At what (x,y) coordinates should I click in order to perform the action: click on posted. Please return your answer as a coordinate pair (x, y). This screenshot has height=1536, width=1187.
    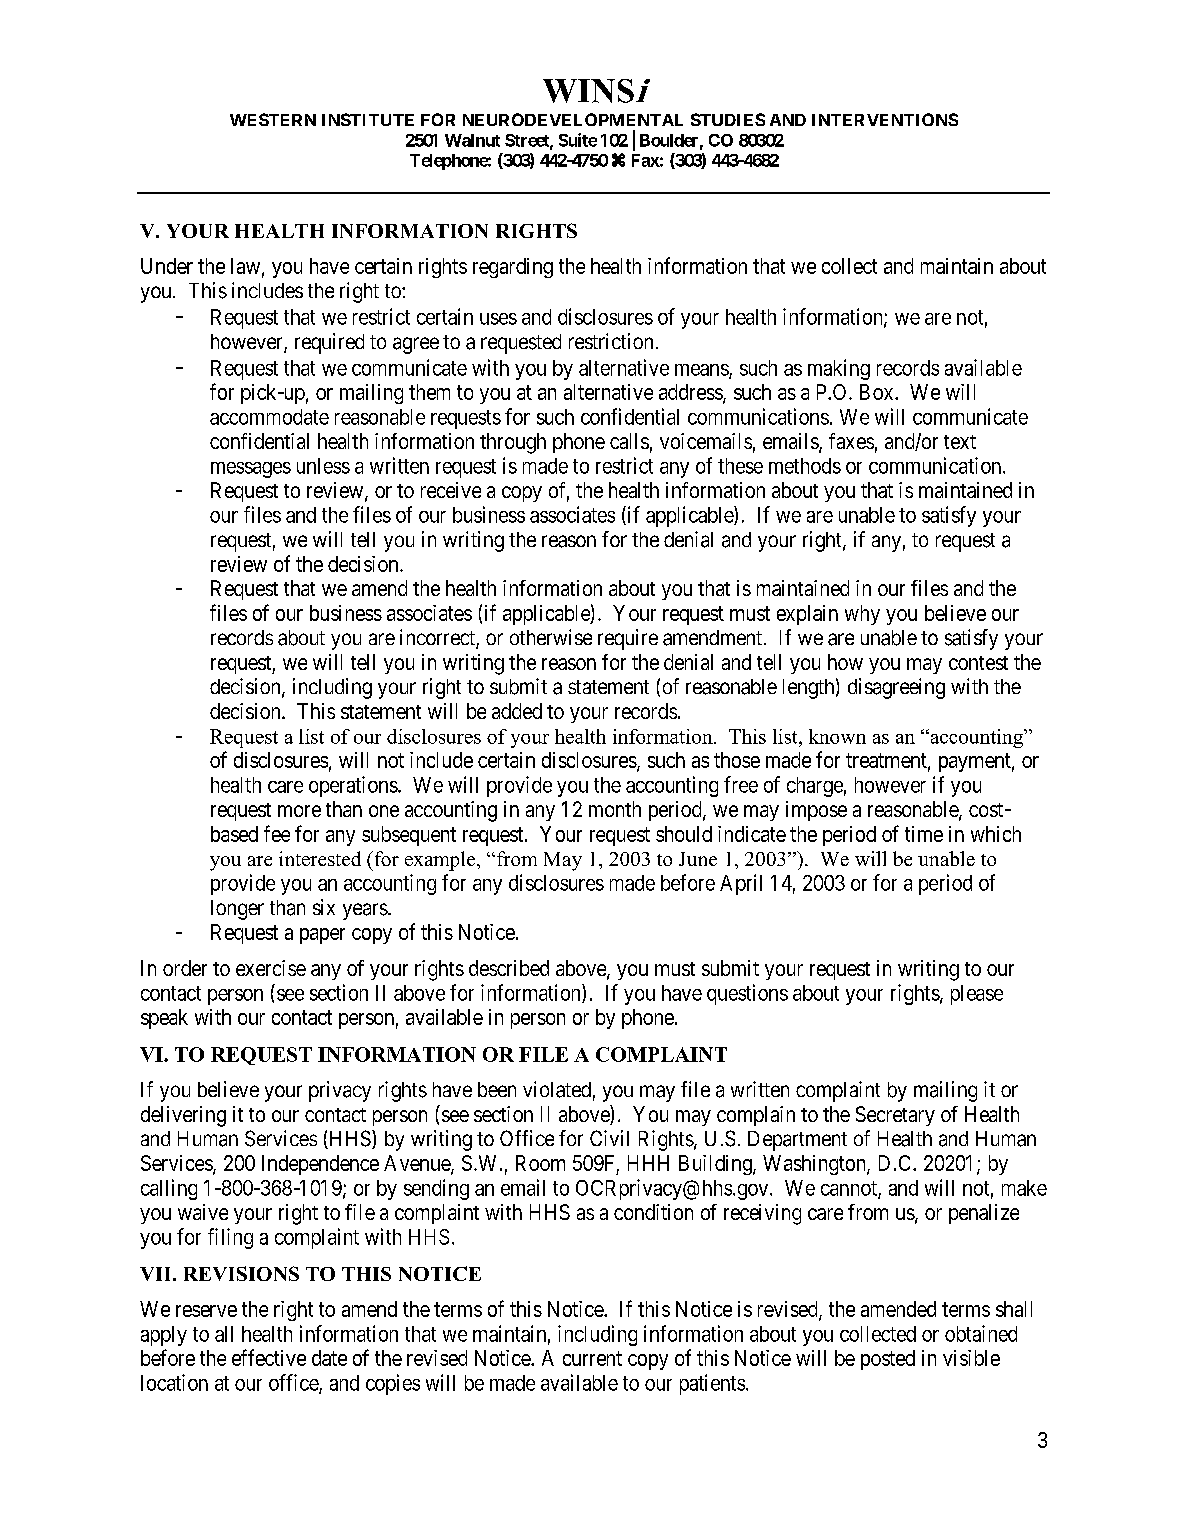
    Looking at the image, I should click on (888, 1360).
